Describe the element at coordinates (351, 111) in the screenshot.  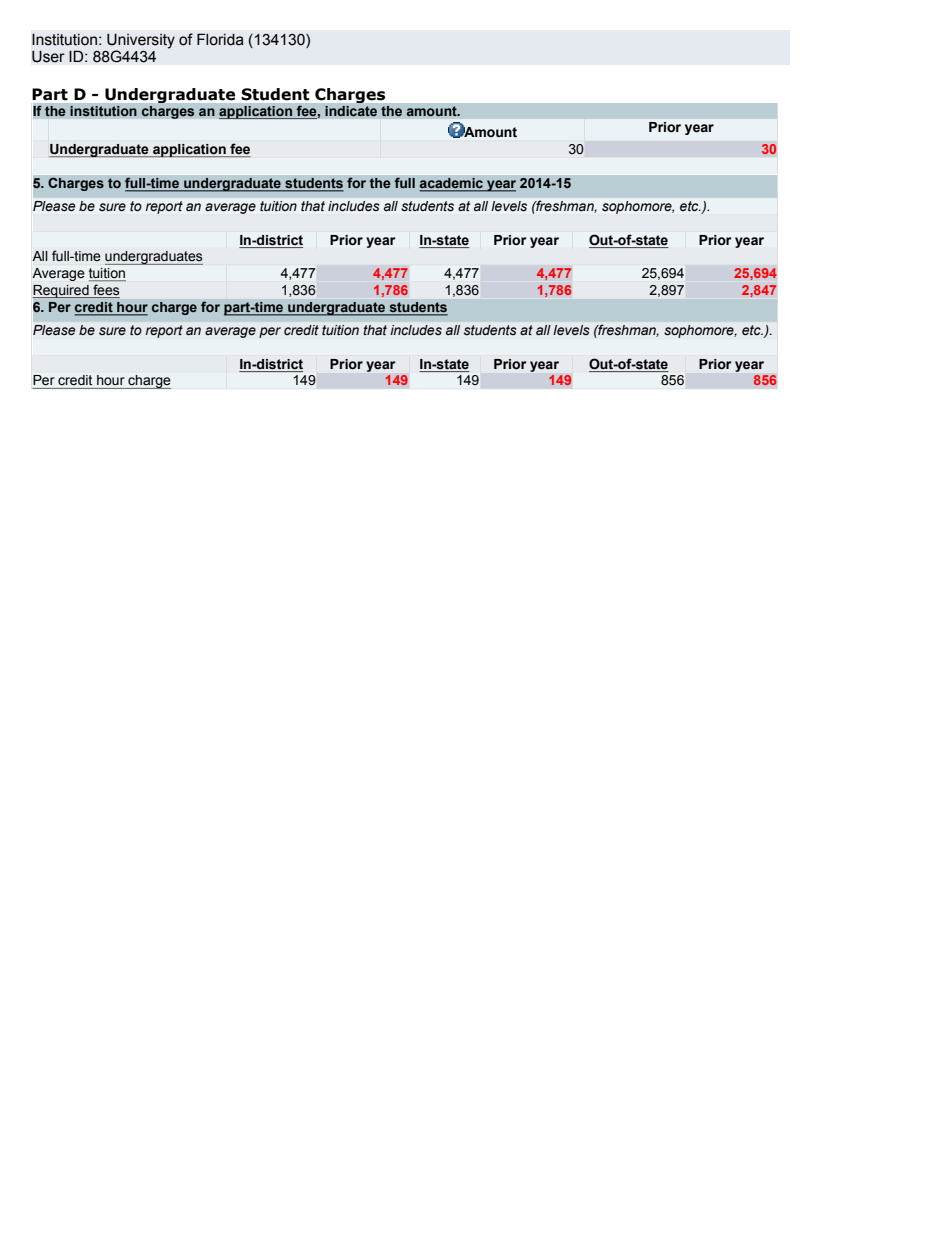
I see `indicate` at that location.
